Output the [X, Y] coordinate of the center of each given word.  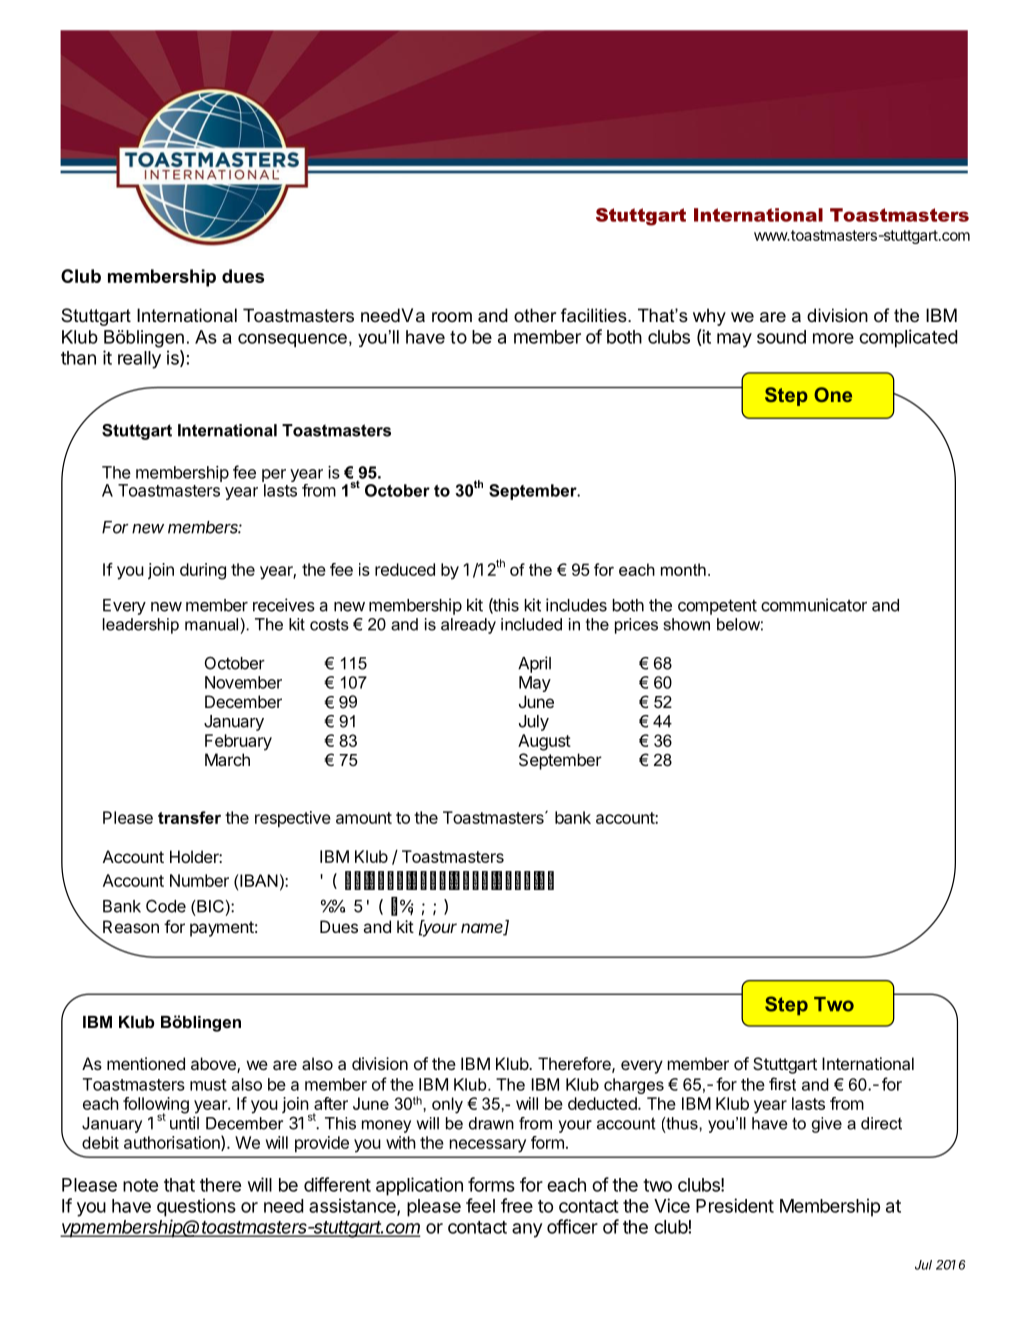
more [833, 338]
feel [480, 1205]
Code [166, 906]
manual [211, 624]
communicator [814, 605]
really [139, 360]
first [782, 1084]
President [735, 1205]
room [452, 317]
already [468, 626]
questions [196, 1207]
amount [364, 818]
